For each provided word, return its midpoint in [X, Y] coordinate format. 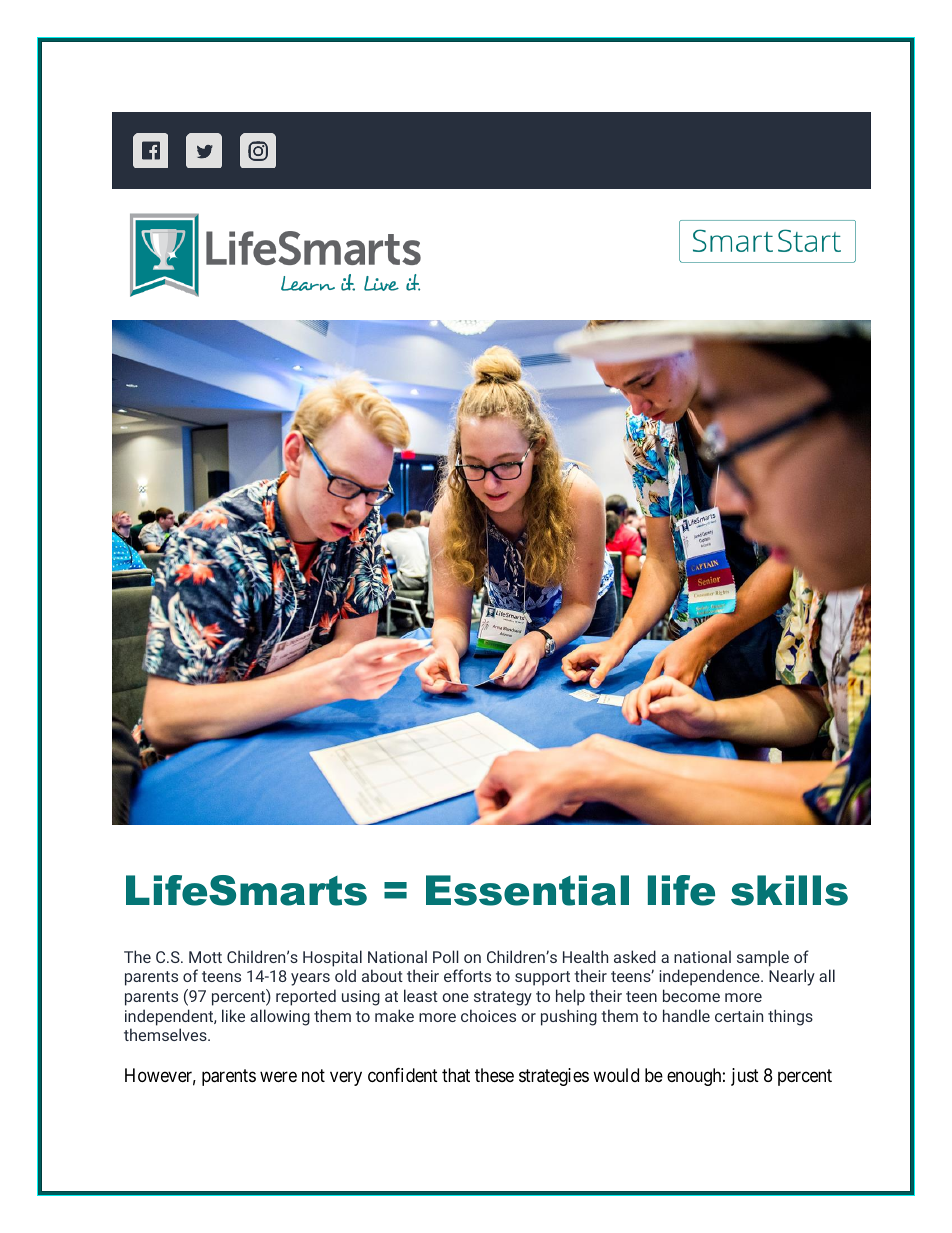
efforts [467, 975]
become [691, 995]
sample [763, 958]
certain [739, 1016]
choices [488, 1015]
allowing [280, 1017]
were [278, 1076]
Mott [205, 957]
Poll [446, 956]
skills [789, 890]
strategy [503, 998]
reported [306, 997]
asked [635, 956]
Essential [527, 890]
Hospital [332, 958]
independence [710, 977]
